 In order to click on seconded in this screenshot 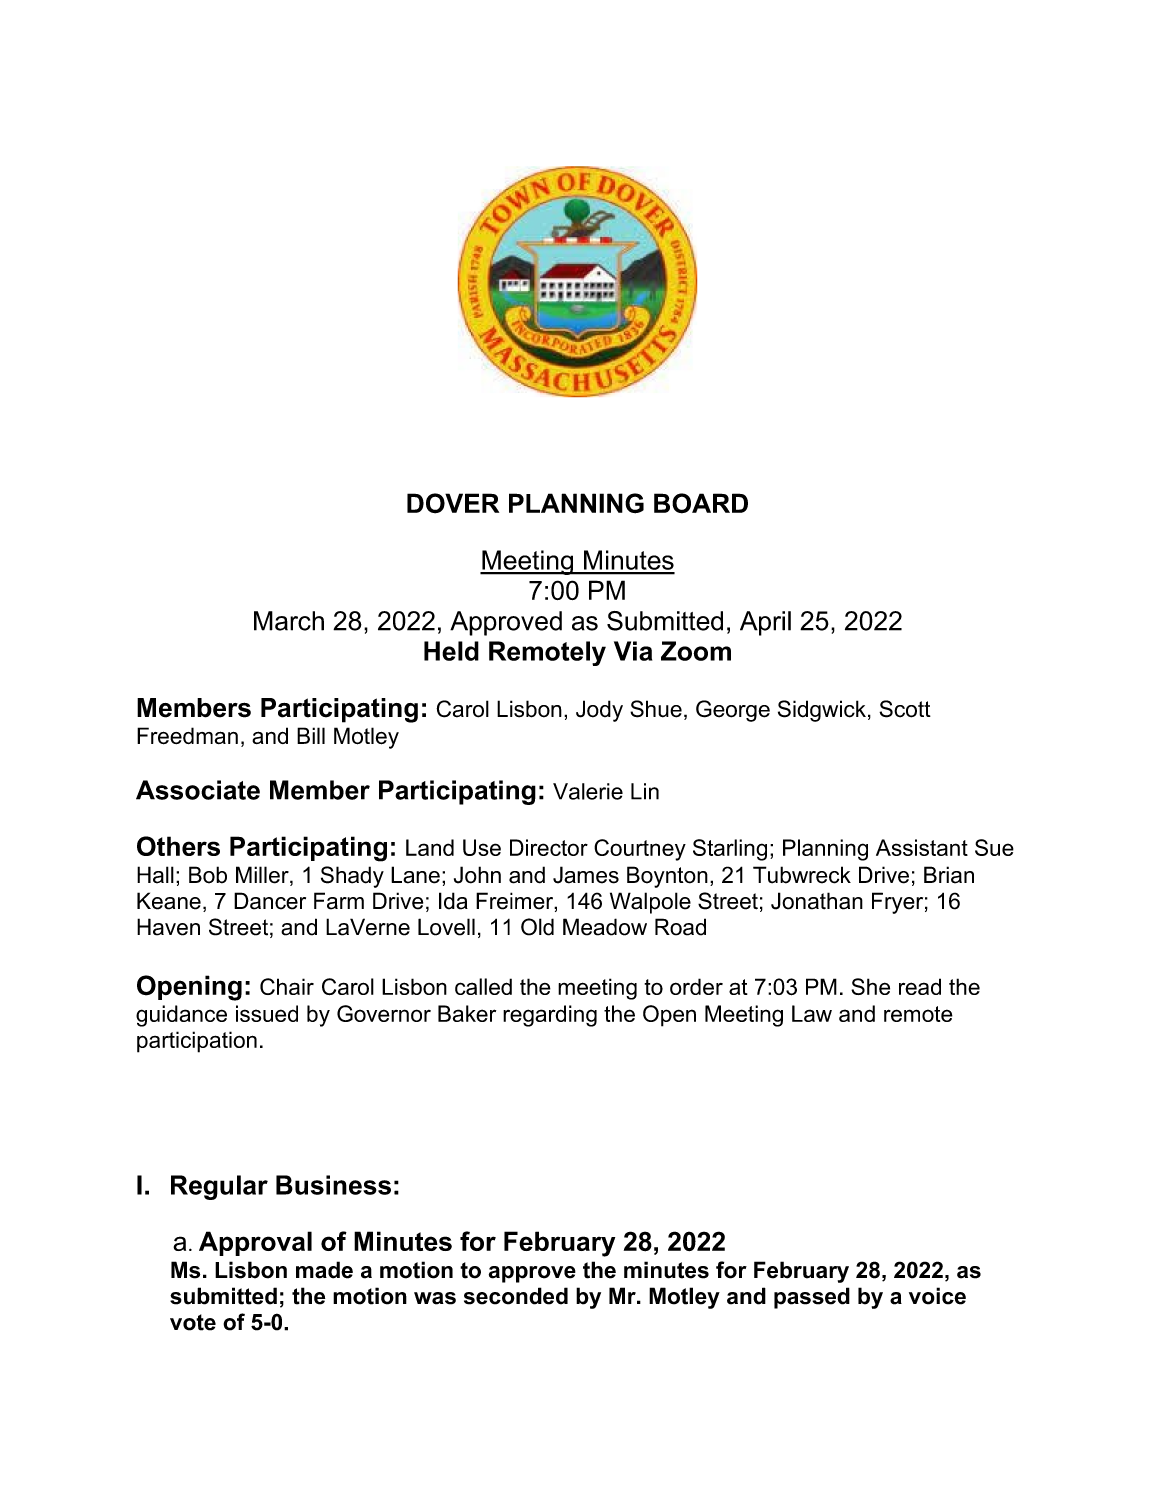, I will do `click(516, 1296)`.
